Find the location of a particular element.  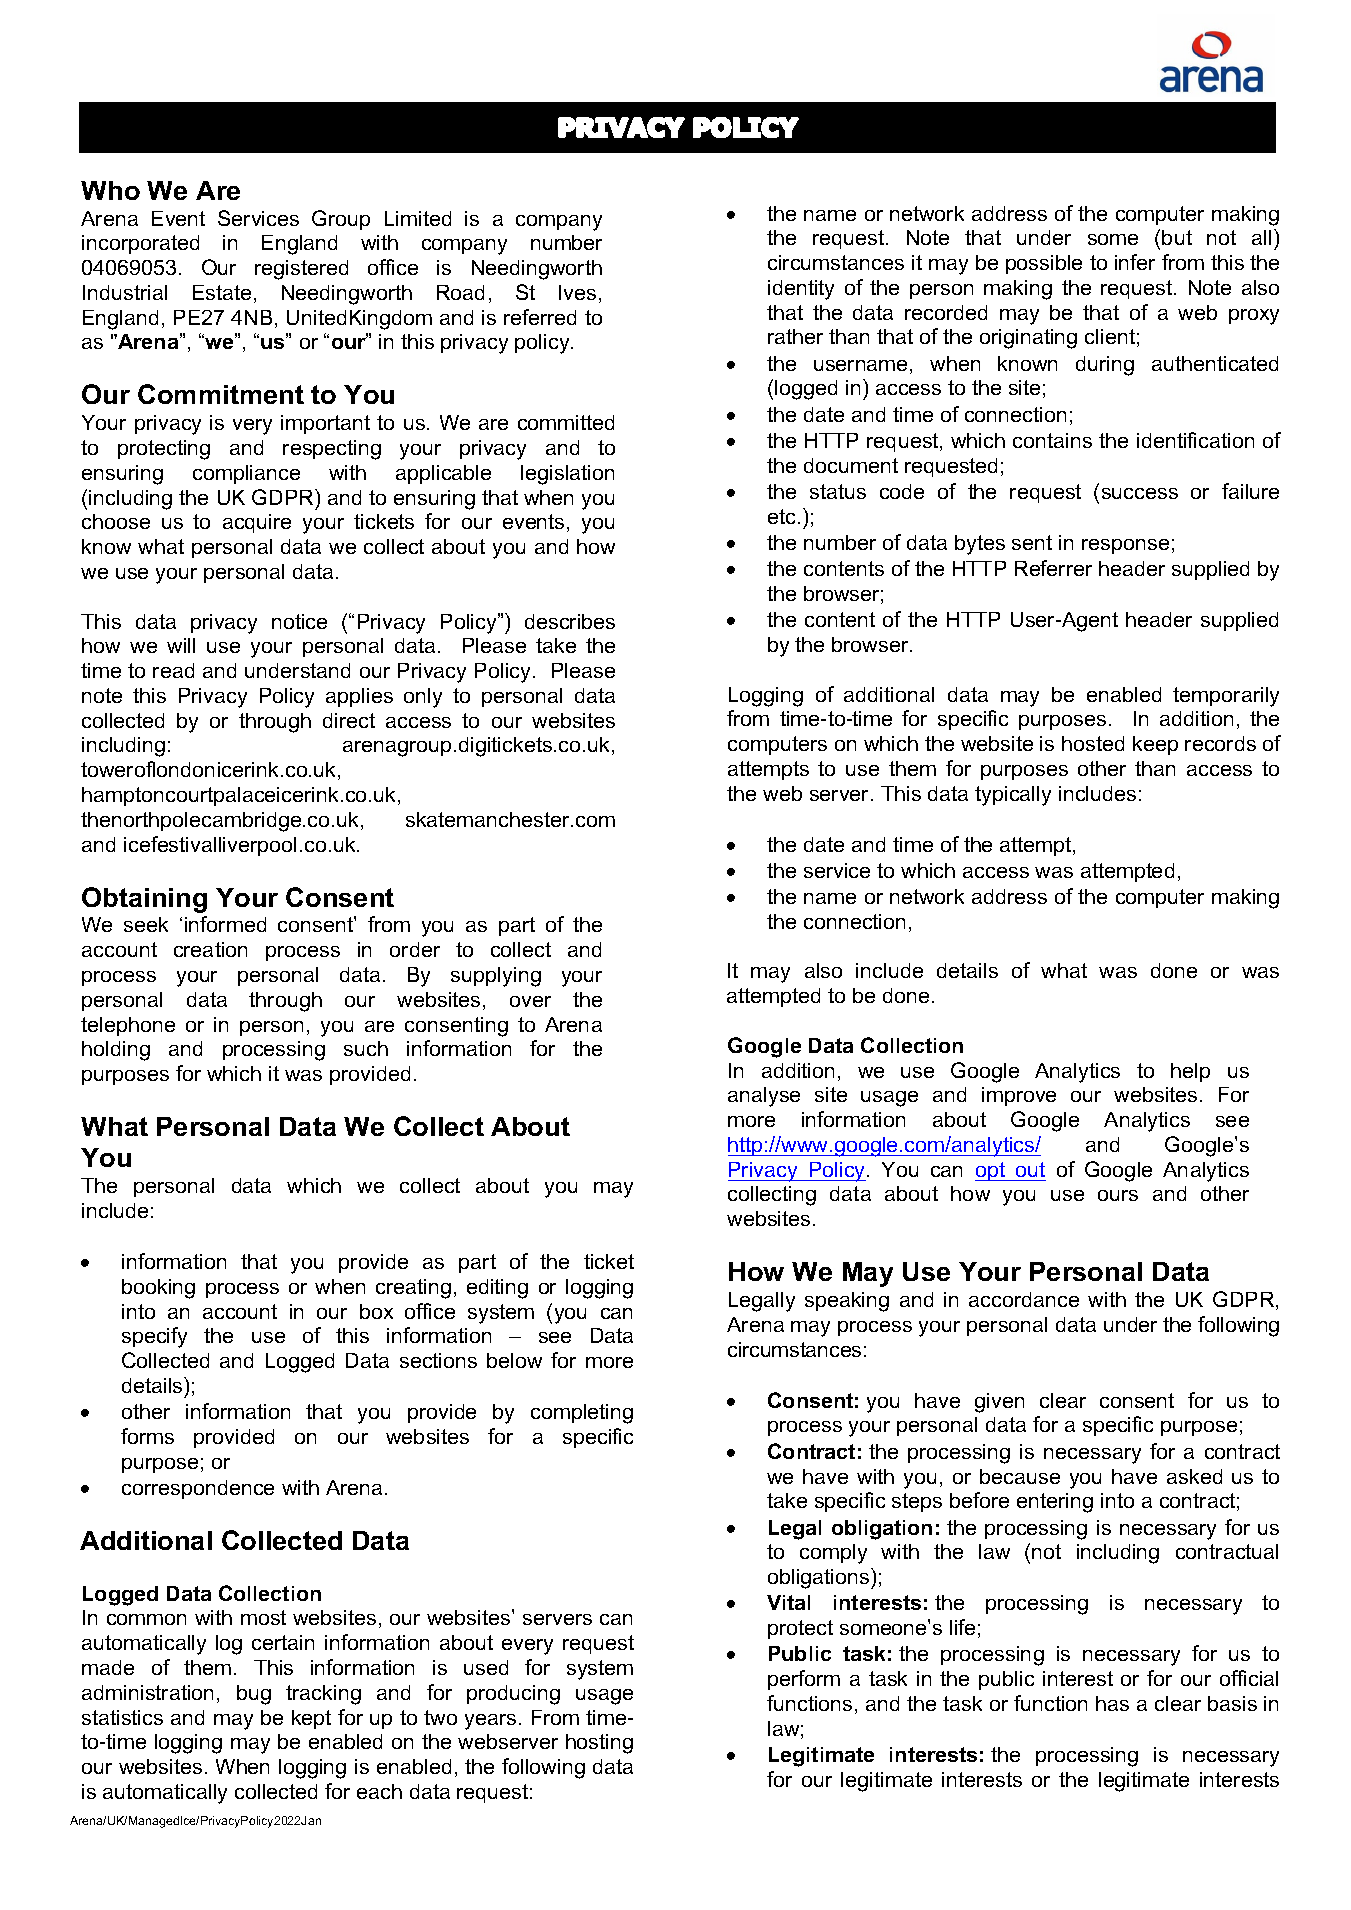

infer is located at coordinates (1135, 262).
